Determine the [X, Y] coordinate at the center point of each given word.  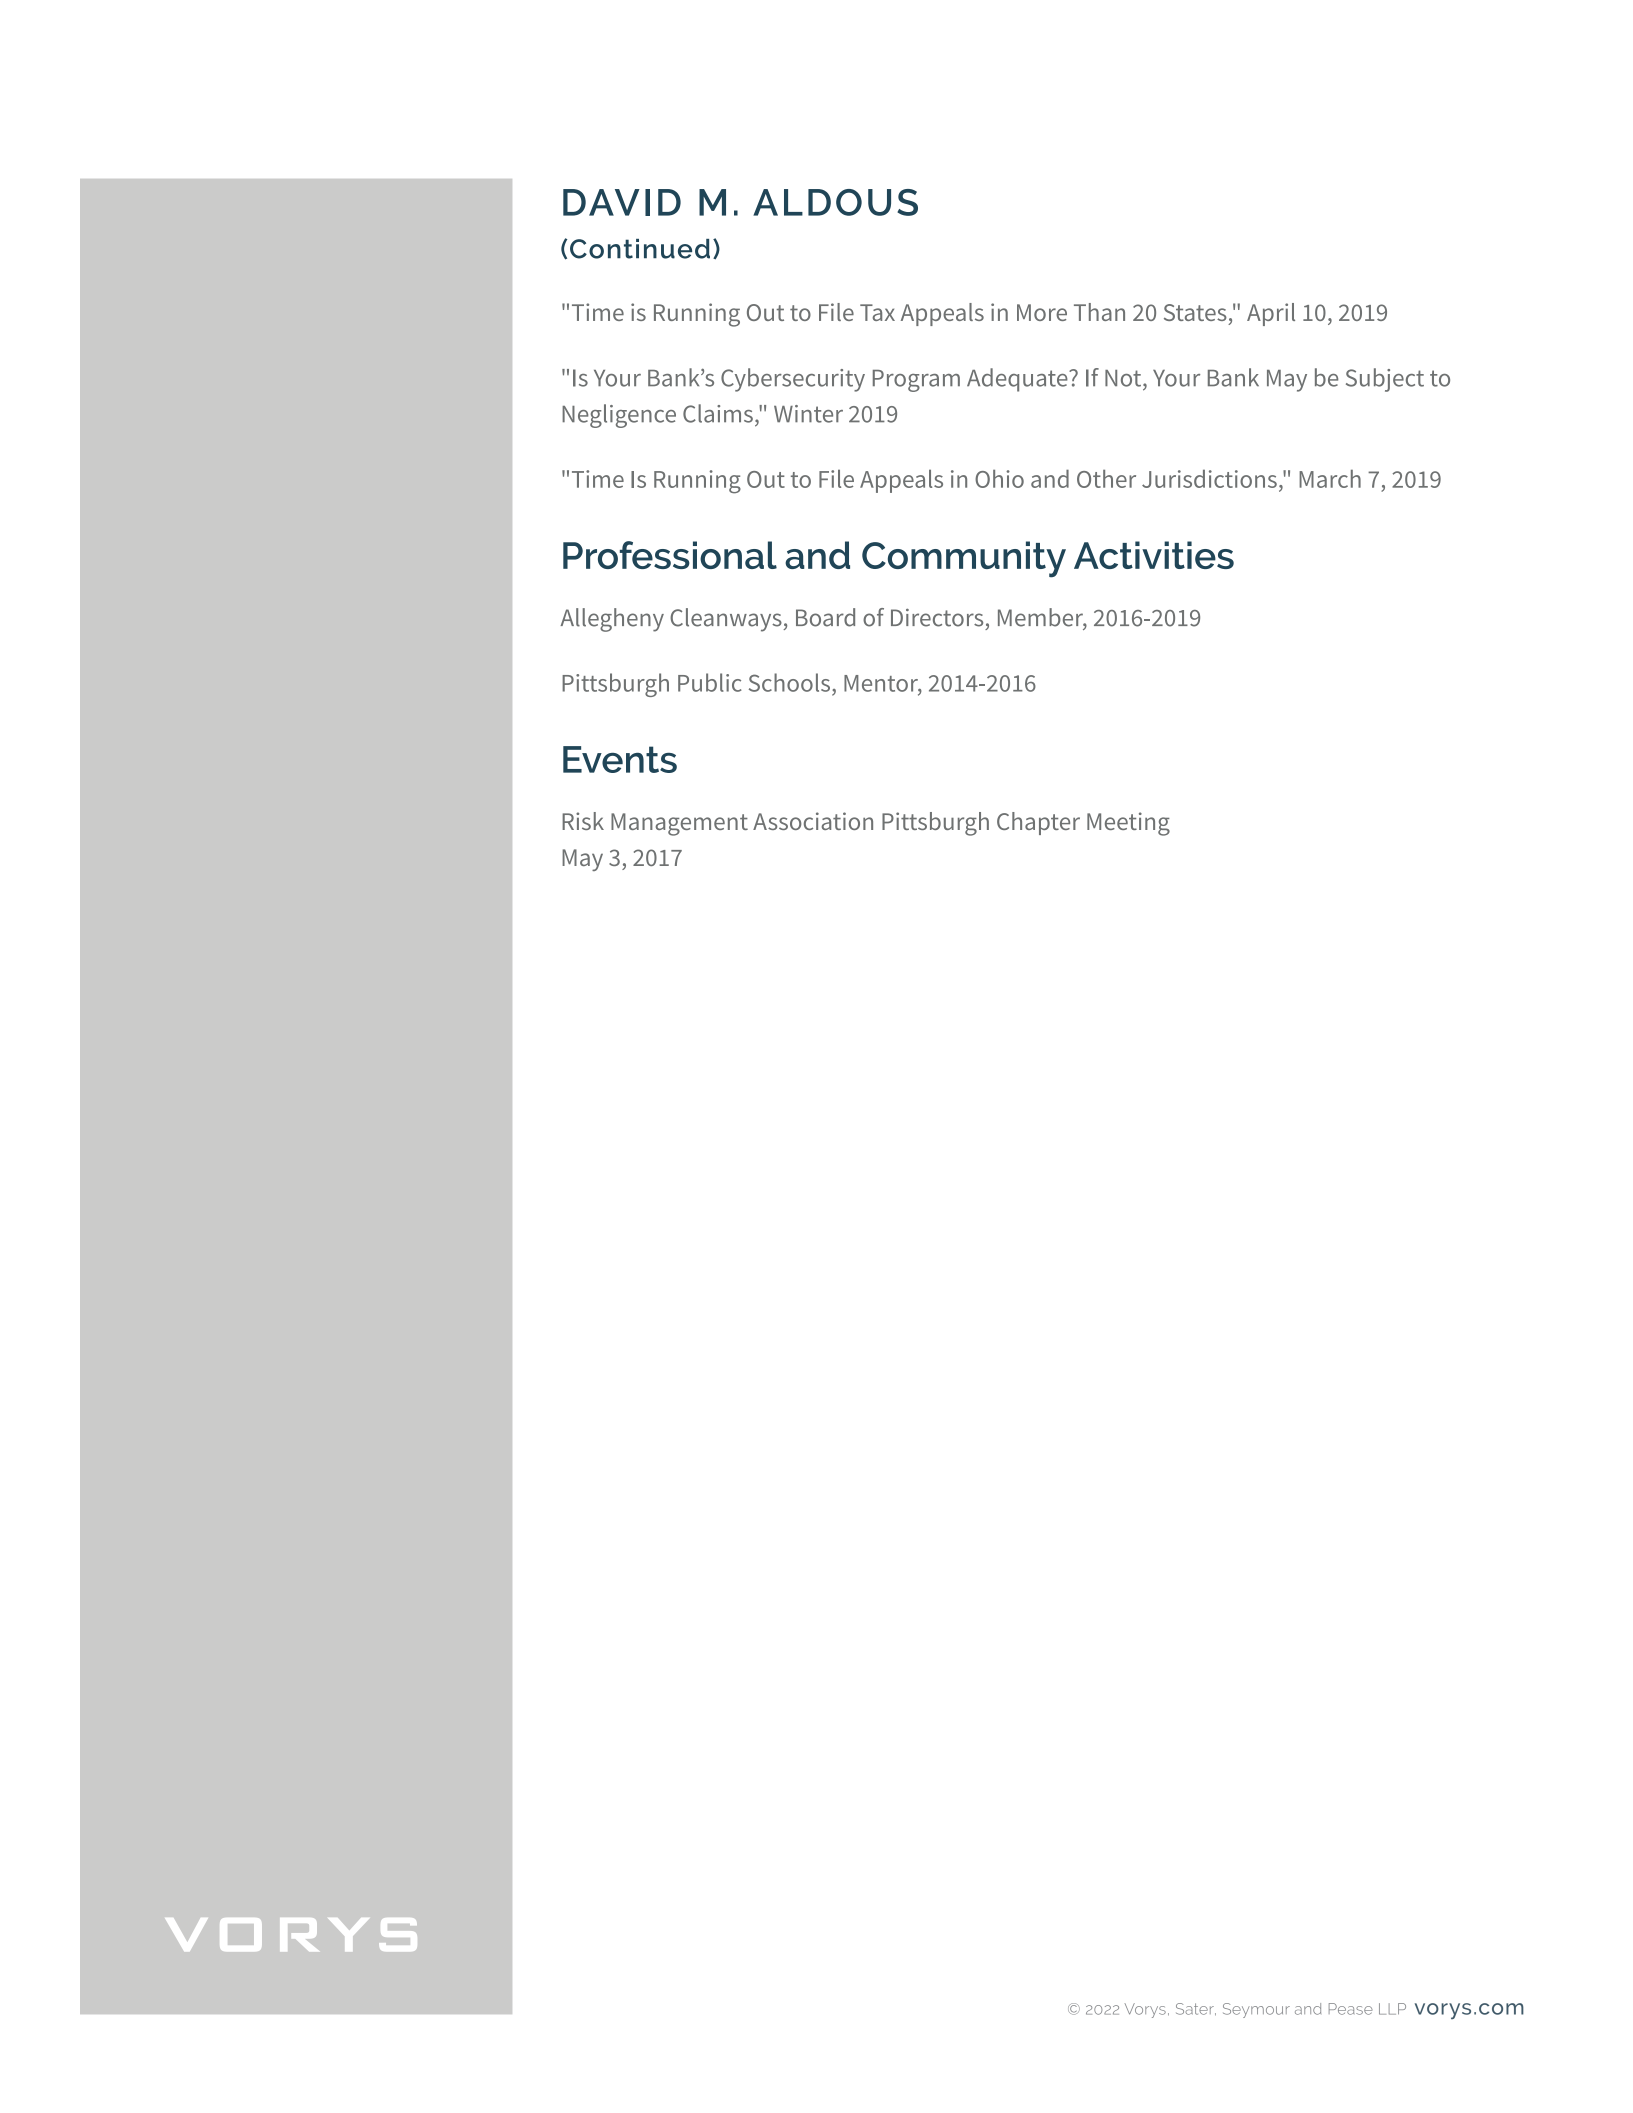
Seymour [1256, 2010]
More [1042, 312]
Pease [1351, 2009]
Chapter [1038, 823]
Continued [640, 249]
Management [679, 824]
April [1271, 314]
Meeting [1128, 824]
